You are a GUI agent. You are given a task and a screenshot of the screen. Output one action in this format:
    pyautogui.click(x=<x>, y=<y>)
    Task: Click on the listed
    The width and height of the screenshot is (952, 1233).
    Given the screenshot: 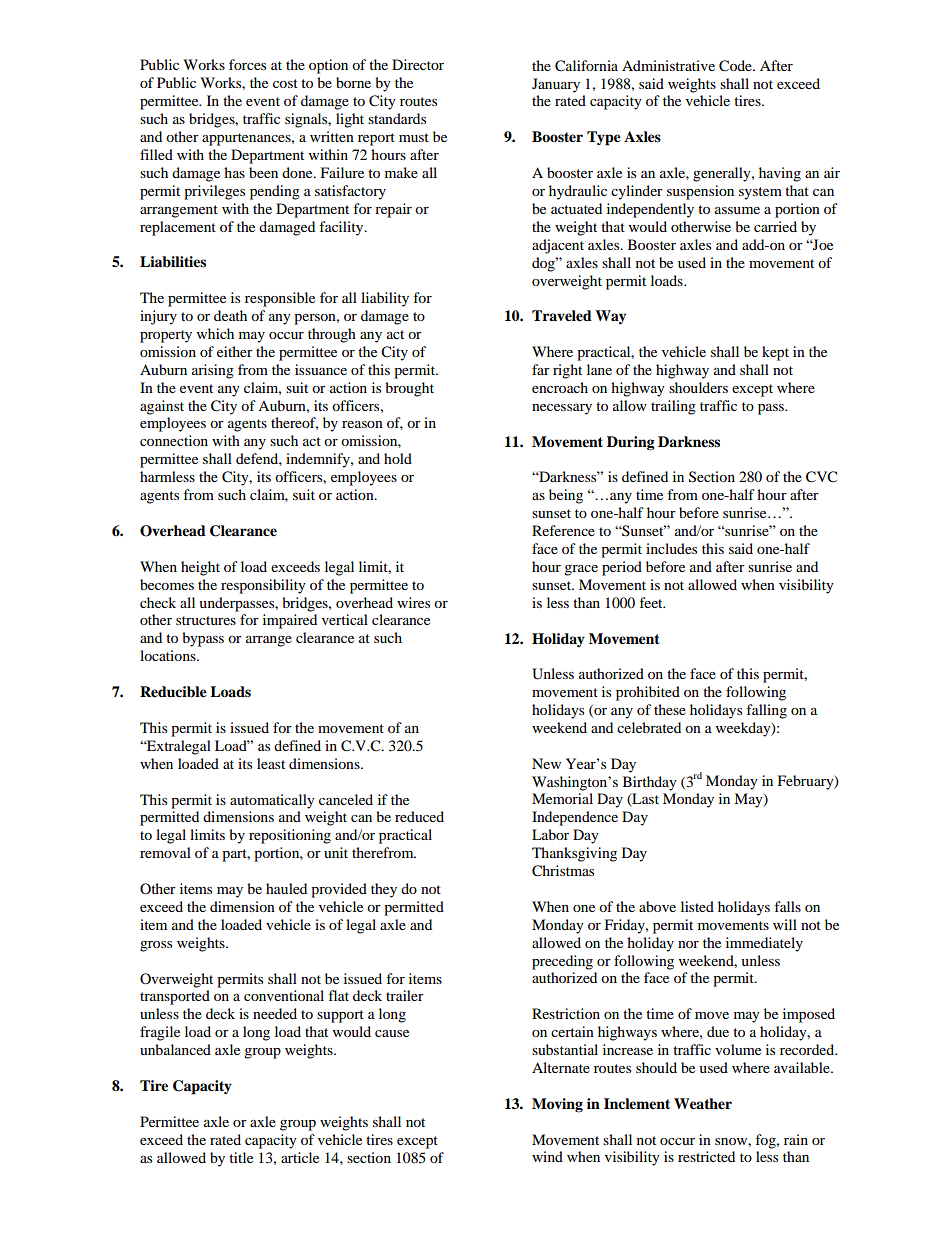 What is the action you would take?
    pyautogui.click(x=697, y=906)
